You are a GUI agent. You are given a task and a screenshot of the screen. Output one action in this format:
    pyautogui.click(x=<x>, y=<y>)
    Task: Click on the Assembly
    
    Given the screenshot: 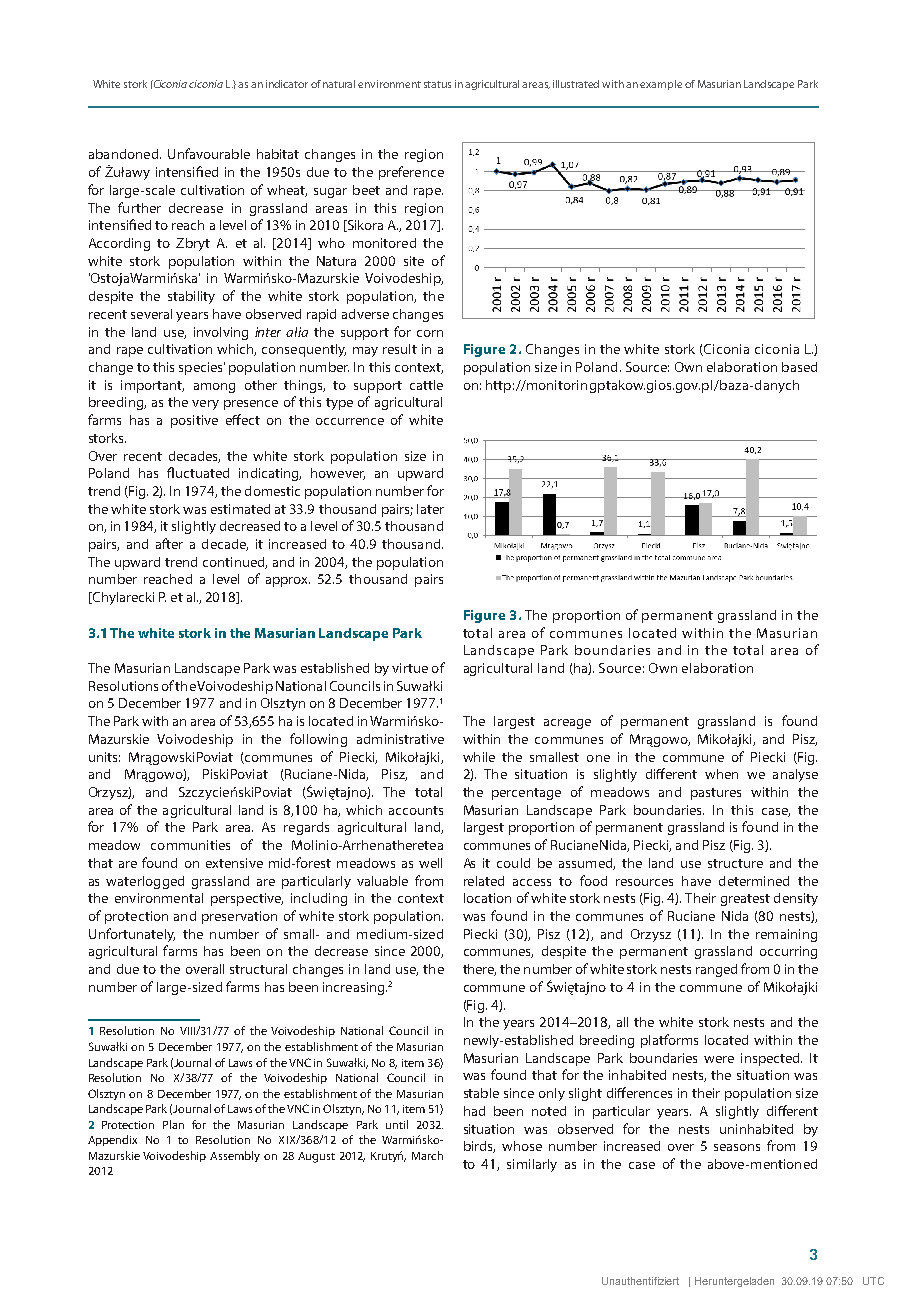 What is the action you would take?
    pyautogui.click(x=235, y=1156)
